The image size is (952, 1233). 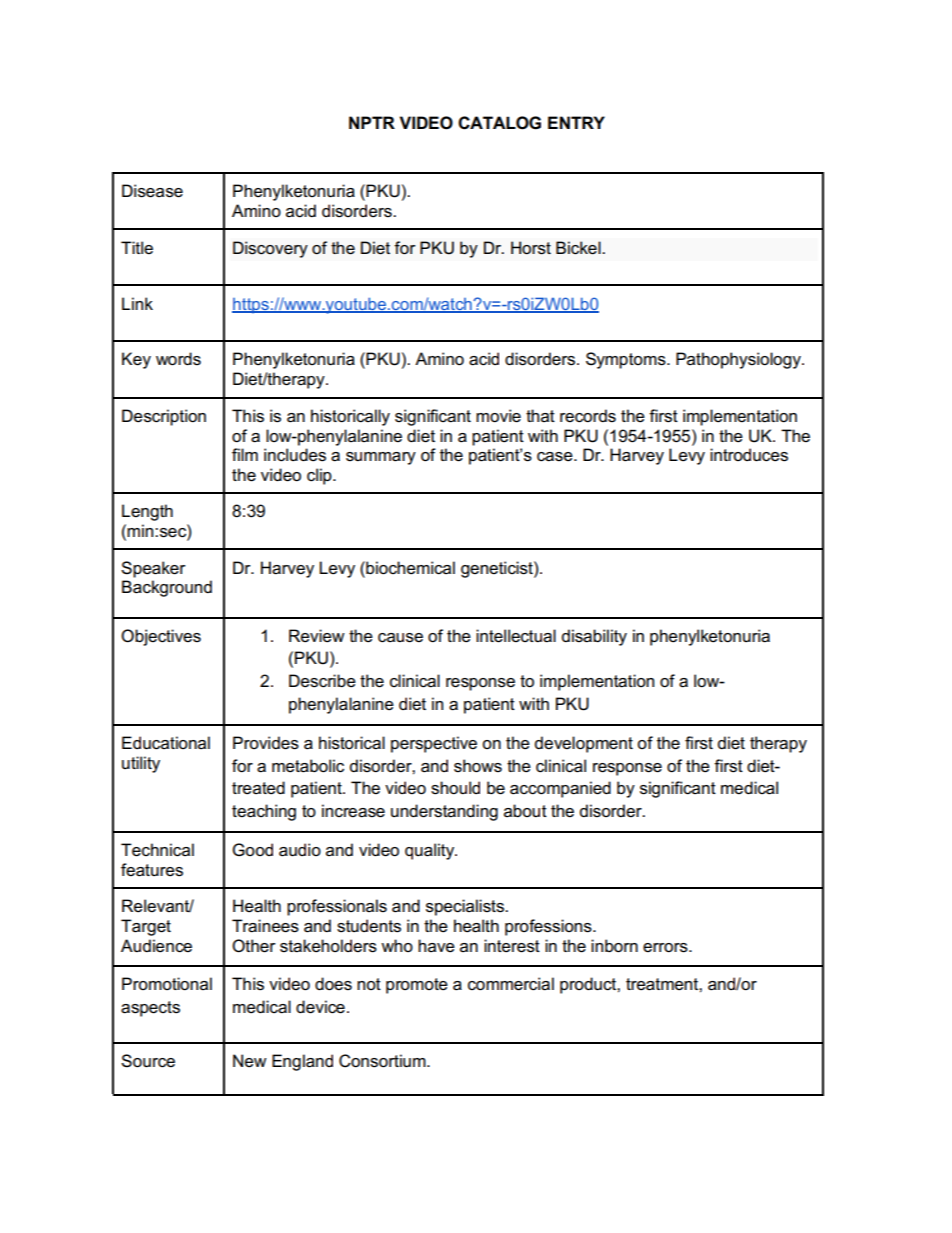 I want to click on Disease, so click(x=152, y=191).
